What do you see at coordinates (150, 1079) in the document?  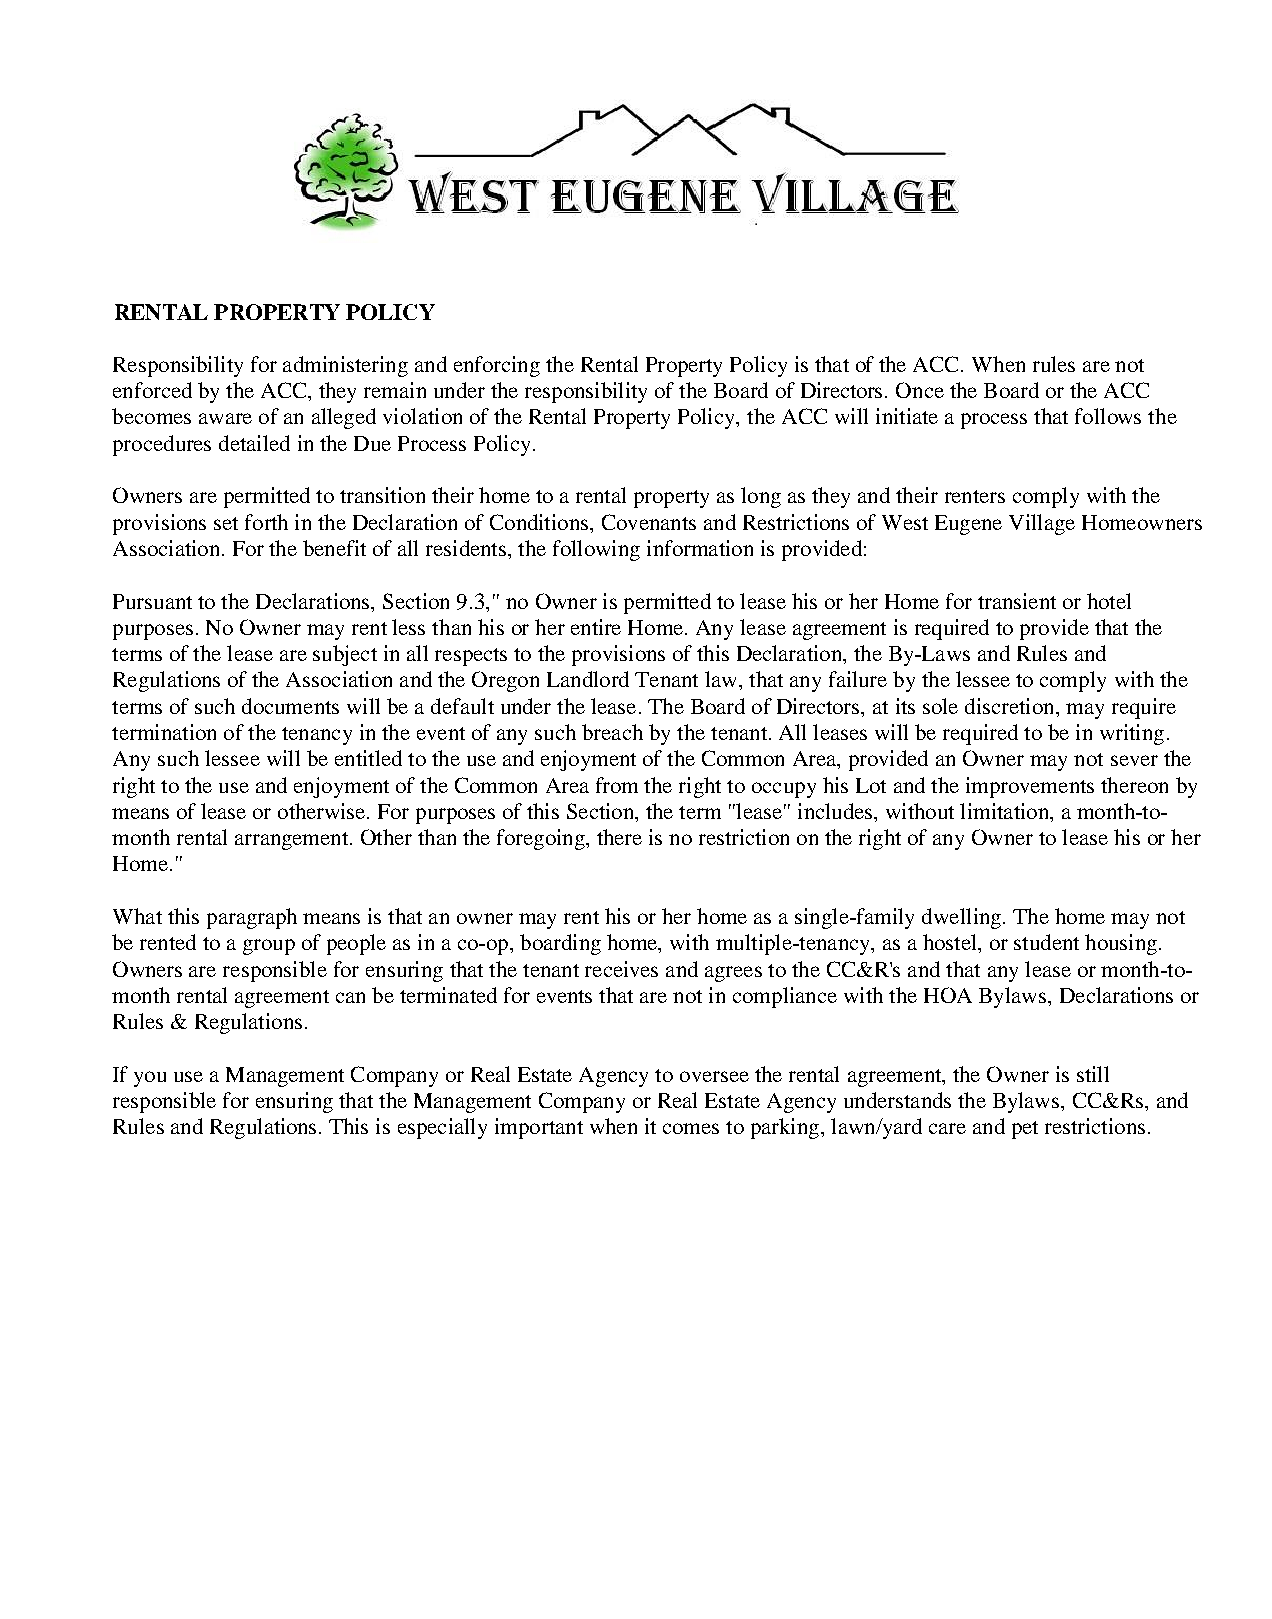 I see `you` at bounding box center [150, 1079].
